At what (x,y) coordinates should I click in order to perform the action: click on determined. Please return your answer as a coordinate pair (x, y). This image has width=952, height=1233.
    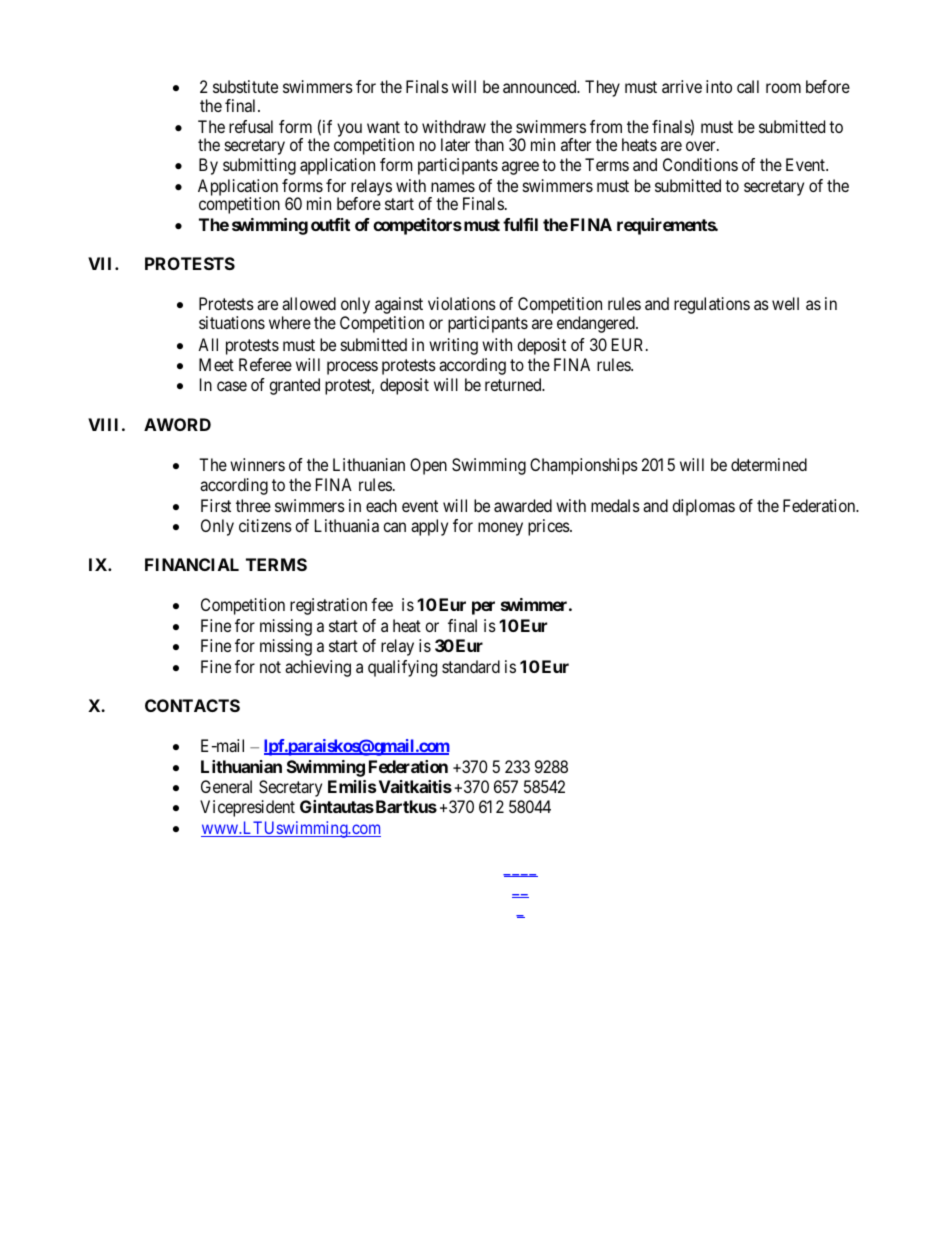
    Looking at the image, I should click on (769, 464).
